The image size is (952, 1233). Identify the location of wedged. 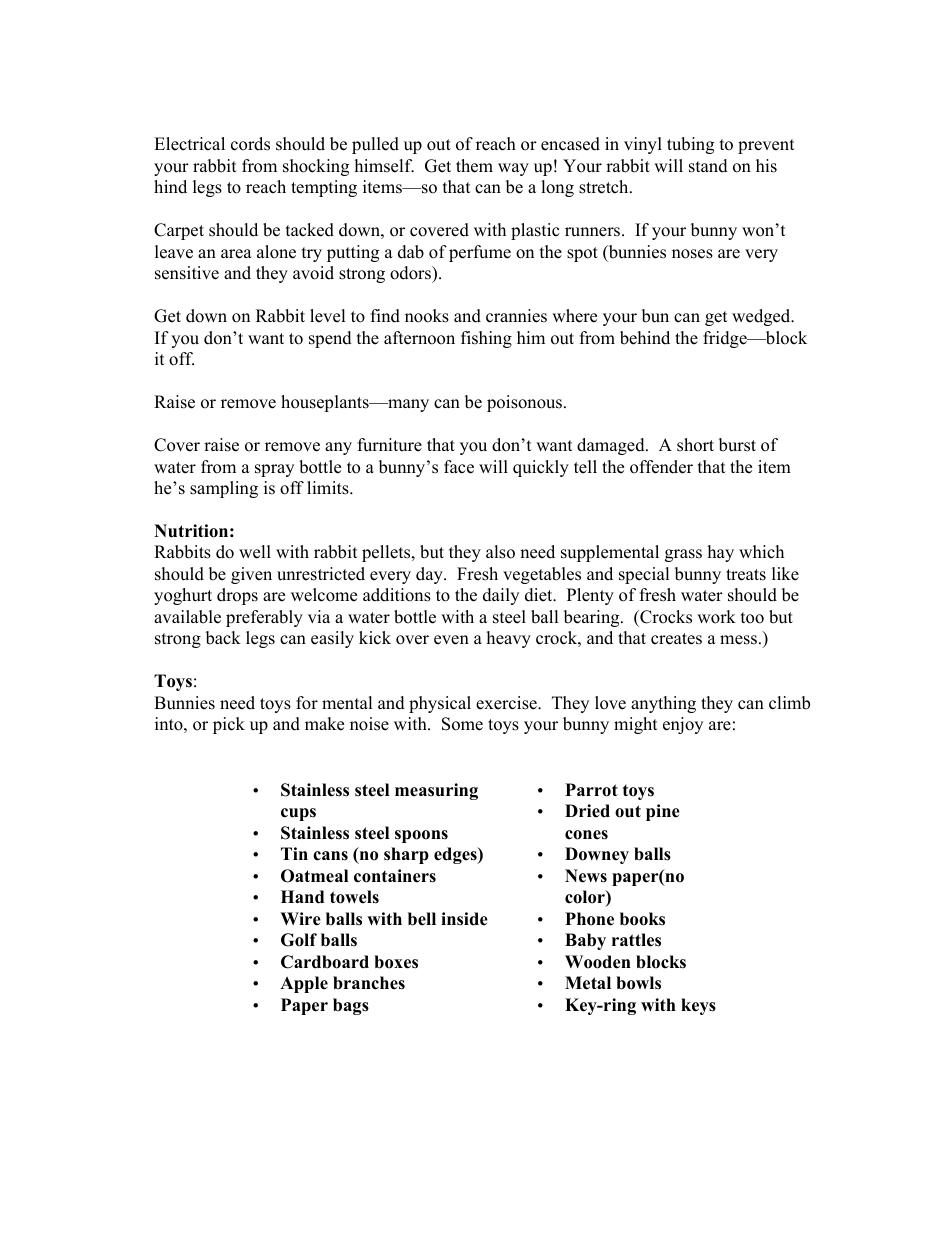
(762, 317).
